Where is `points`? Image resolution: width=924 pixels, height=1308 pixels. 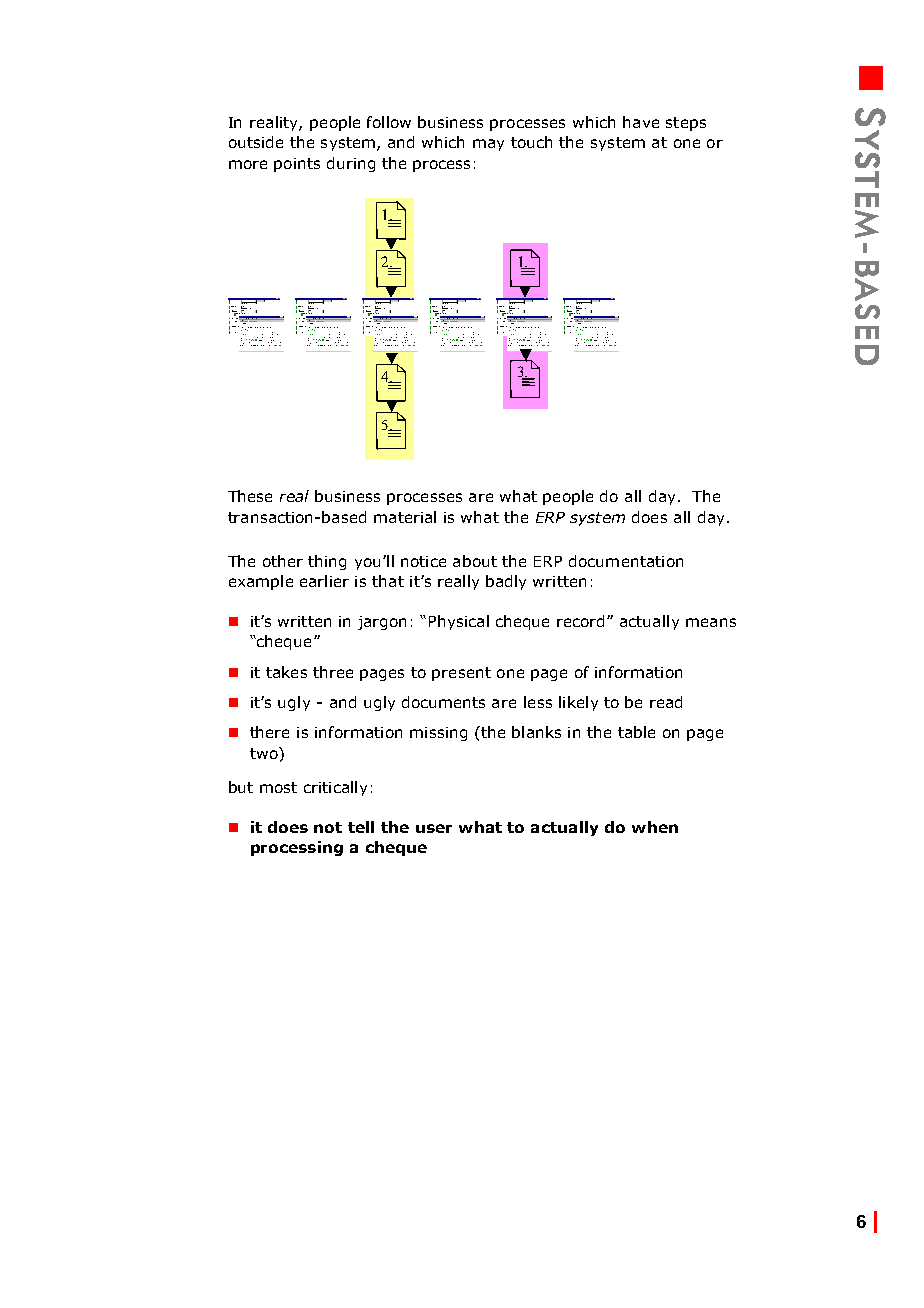
points is located at coordinates (297, 165).
